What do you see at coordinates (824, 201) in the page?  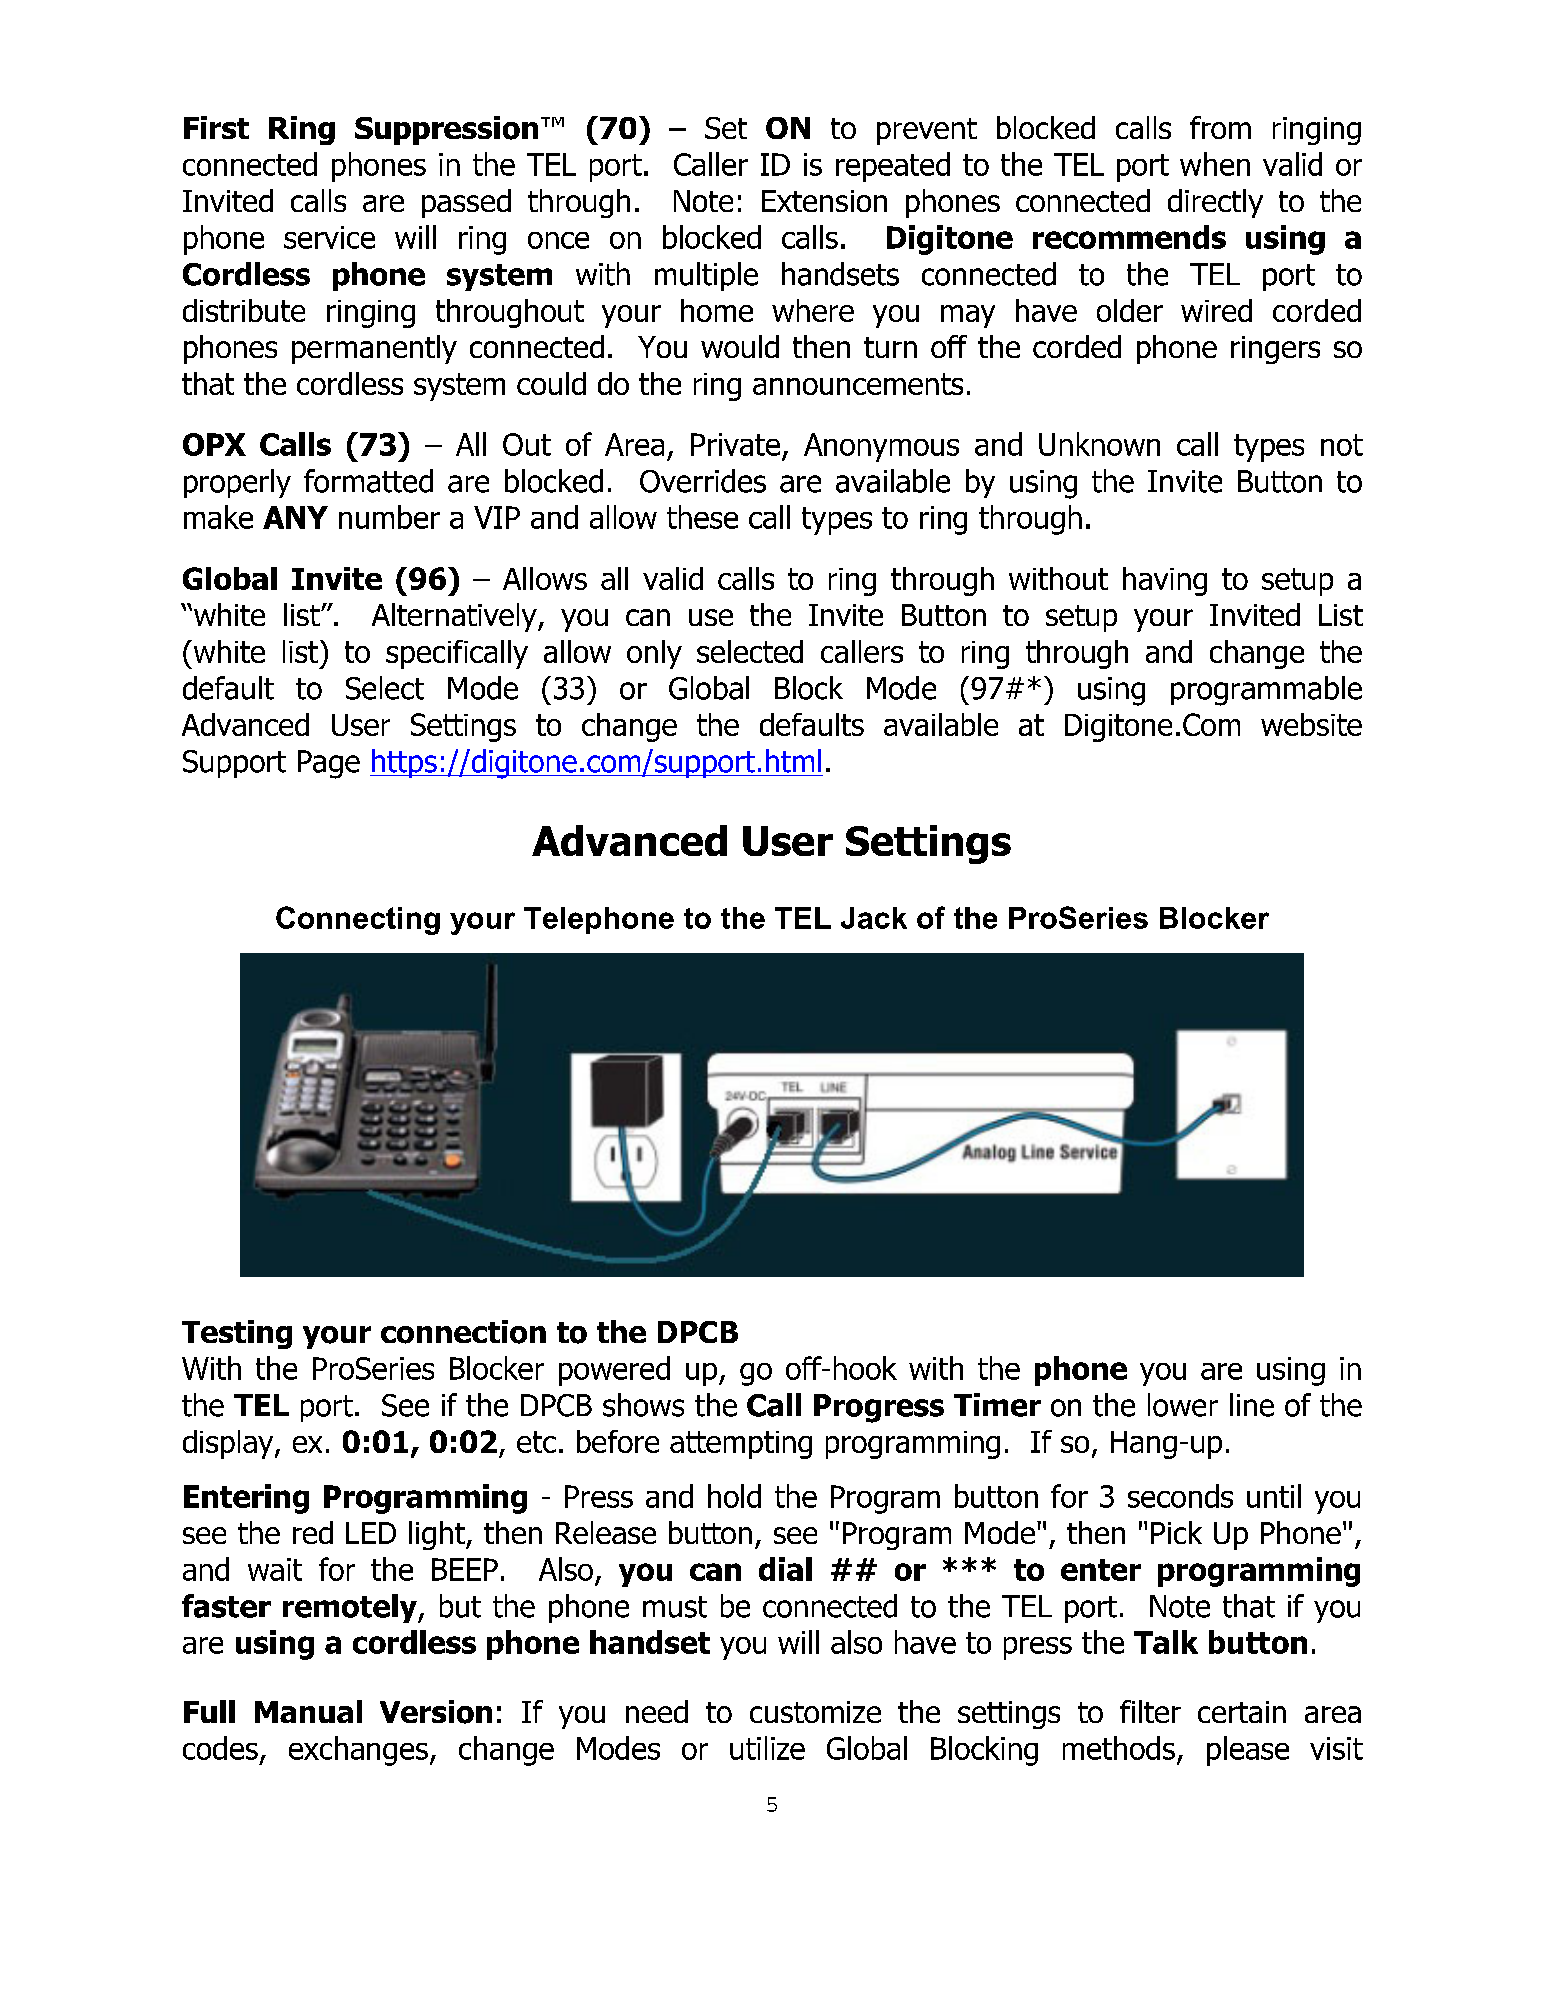 I see `Extension` at bounding box center [824, 201].
